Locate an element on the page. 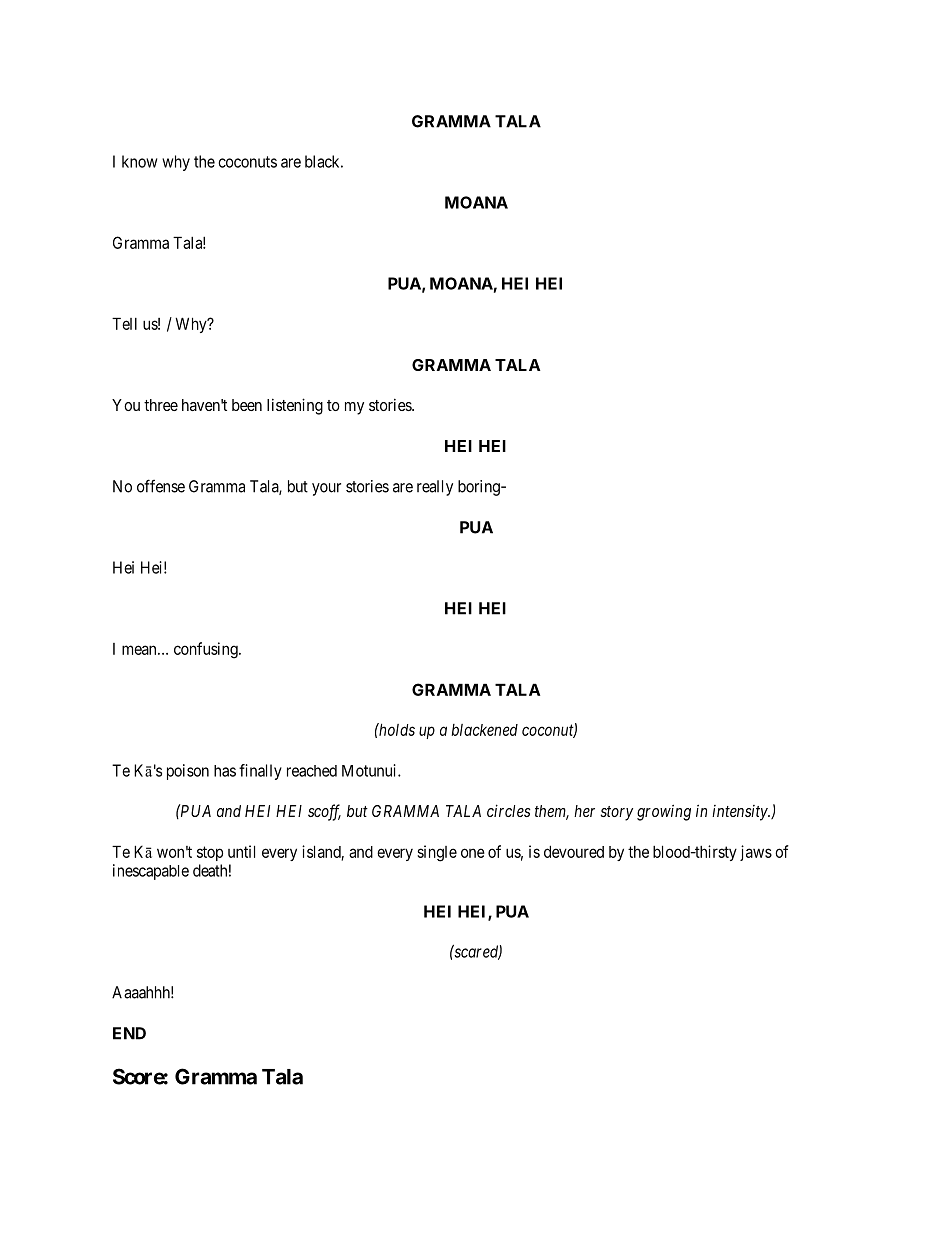 Image resolution: width=952 pixels, height=1233 pixels. really is located at coordinates (435, 488).
